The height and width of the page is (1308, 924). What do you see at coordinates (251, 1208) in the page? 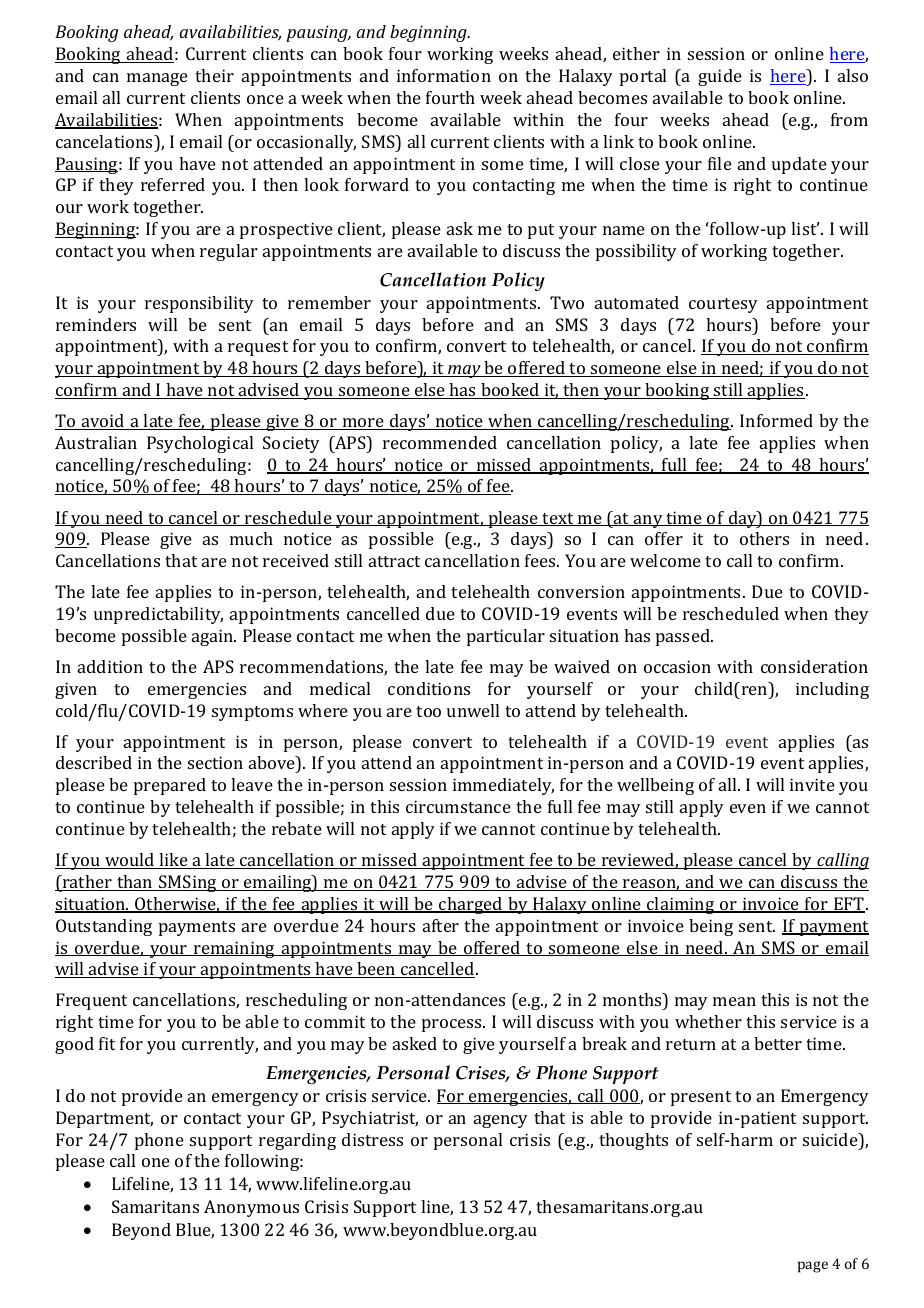
I see `Anonymous` at bounding box center [251, 1208].
